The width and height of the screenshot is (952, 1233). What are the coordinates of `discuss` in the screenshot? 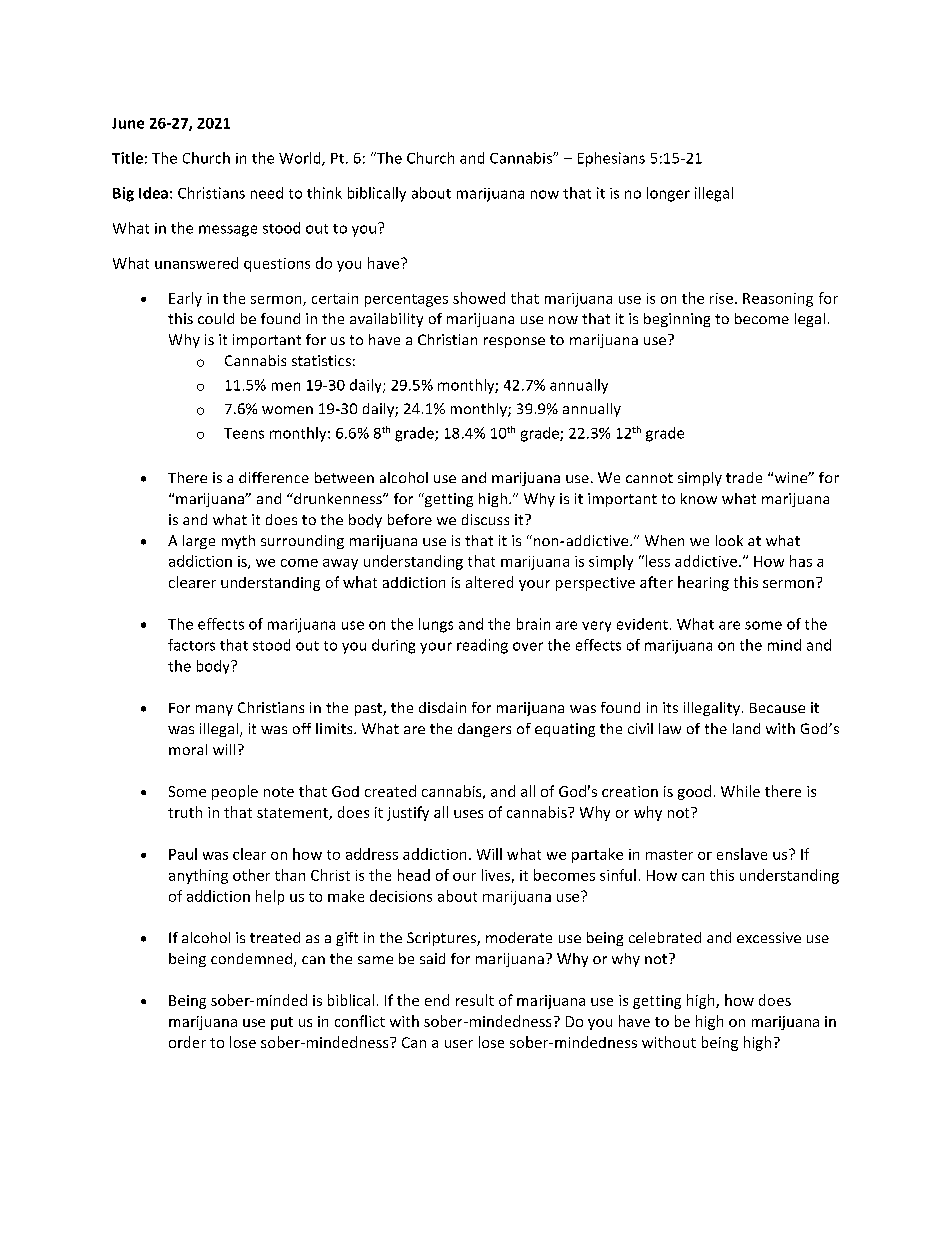 It's located at (485, 519).
